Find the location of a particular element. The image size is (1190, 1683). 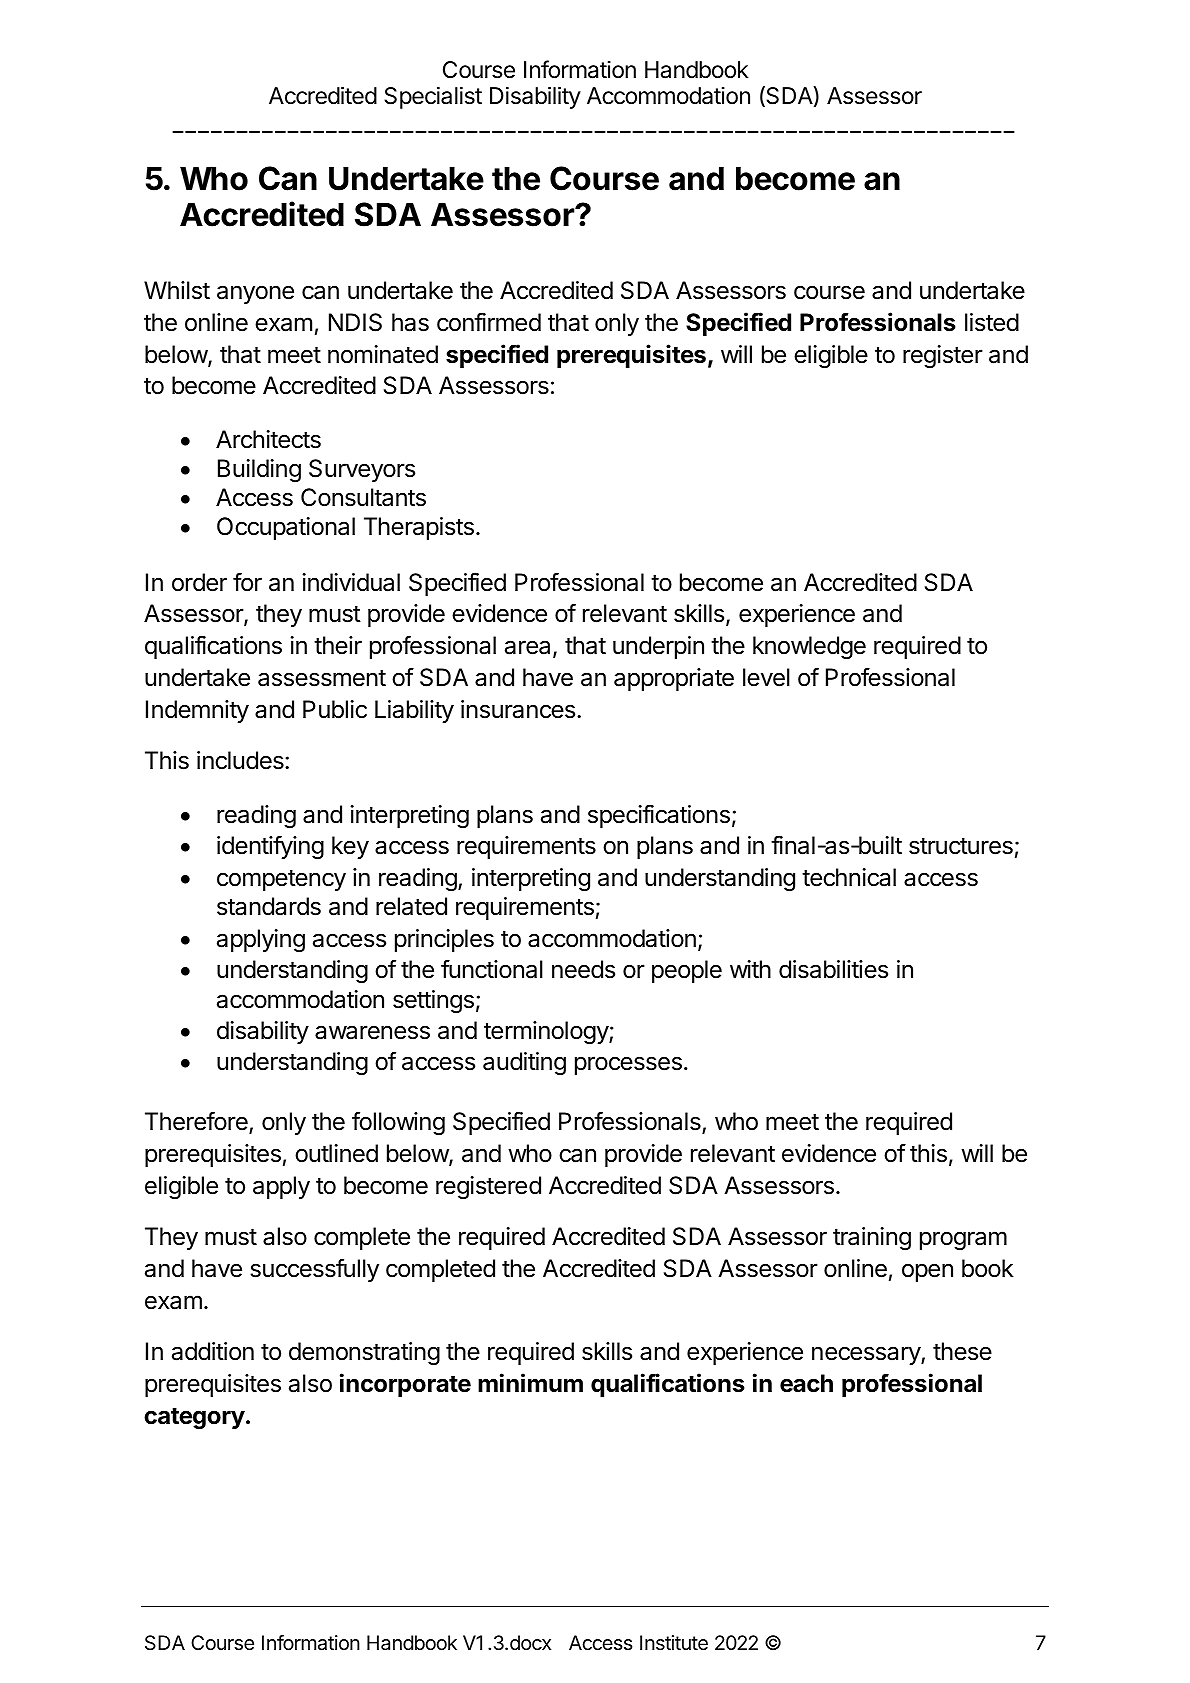

competency is located at coordinates (281, 880).
